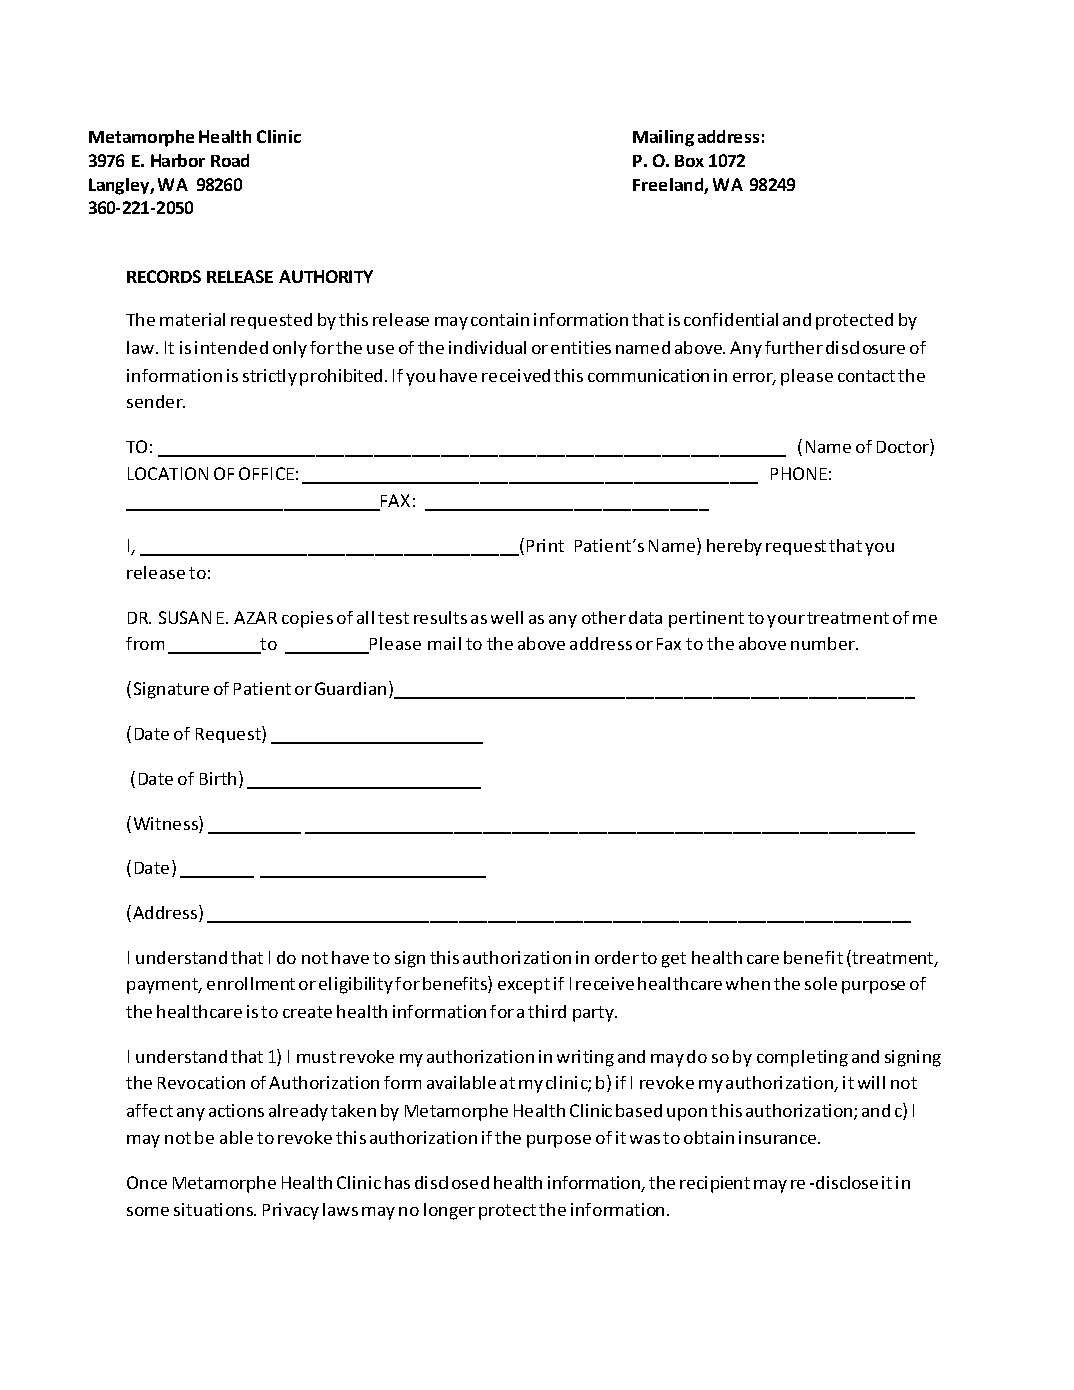  What do you see at coordinates (734, 547) in the screenshot?
I see `hereby` at bounding box center [734, 547].
